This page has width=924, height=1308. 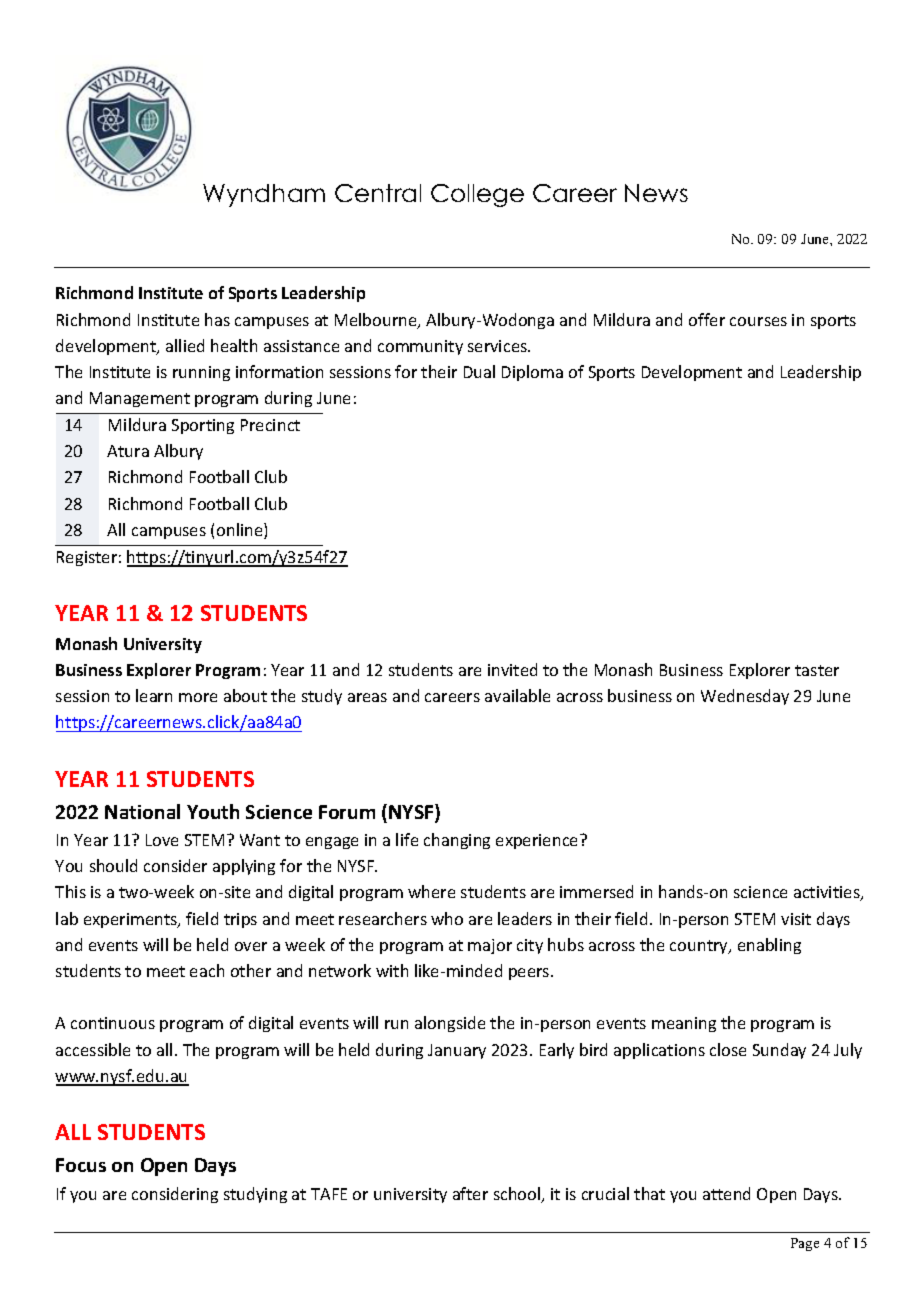 What do you see at coordinates (479, 371) in the page?
I see `Dual` at bounding box center [479, 371].
